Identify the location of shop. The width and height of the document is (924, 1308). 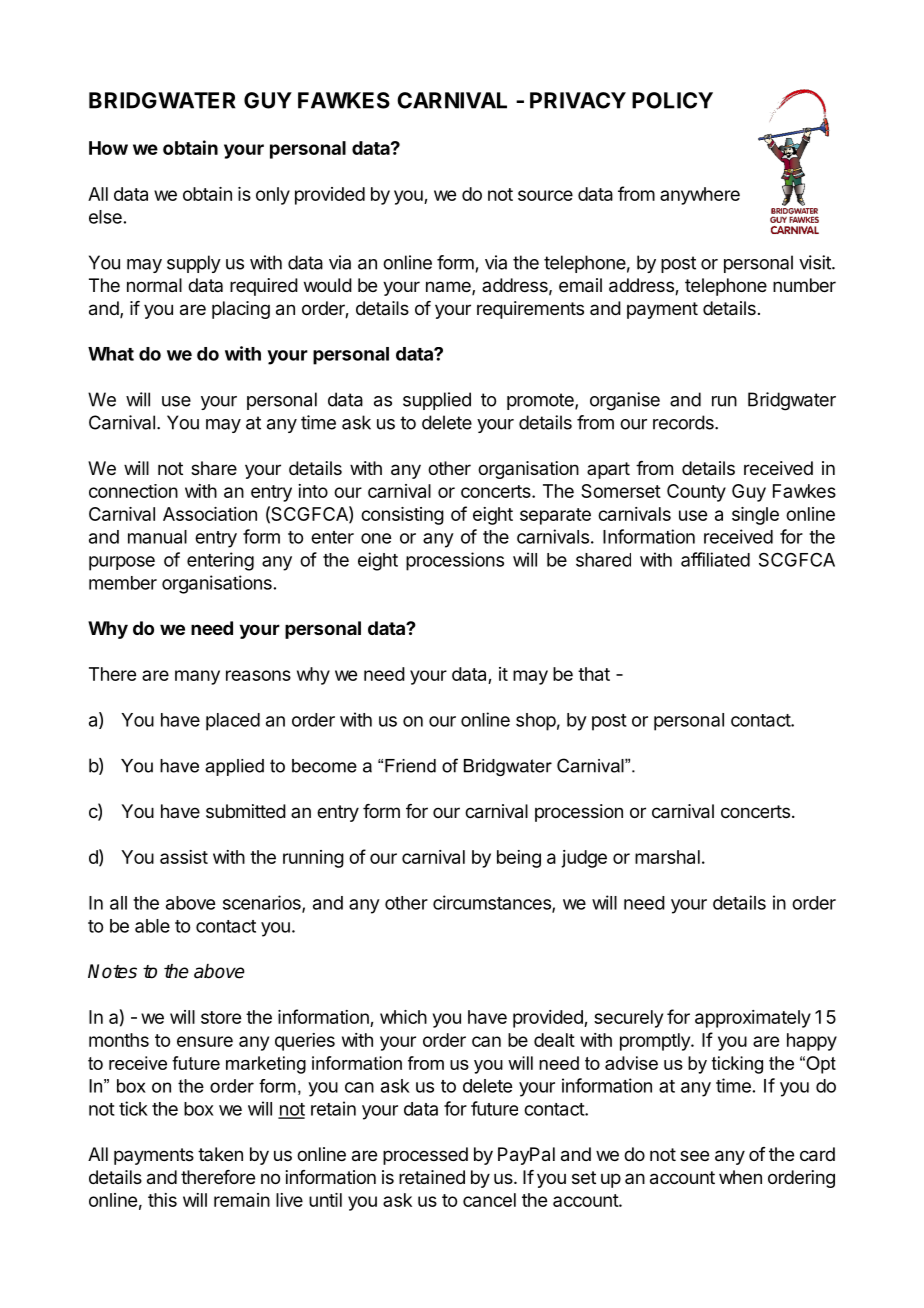
(536, 722).
